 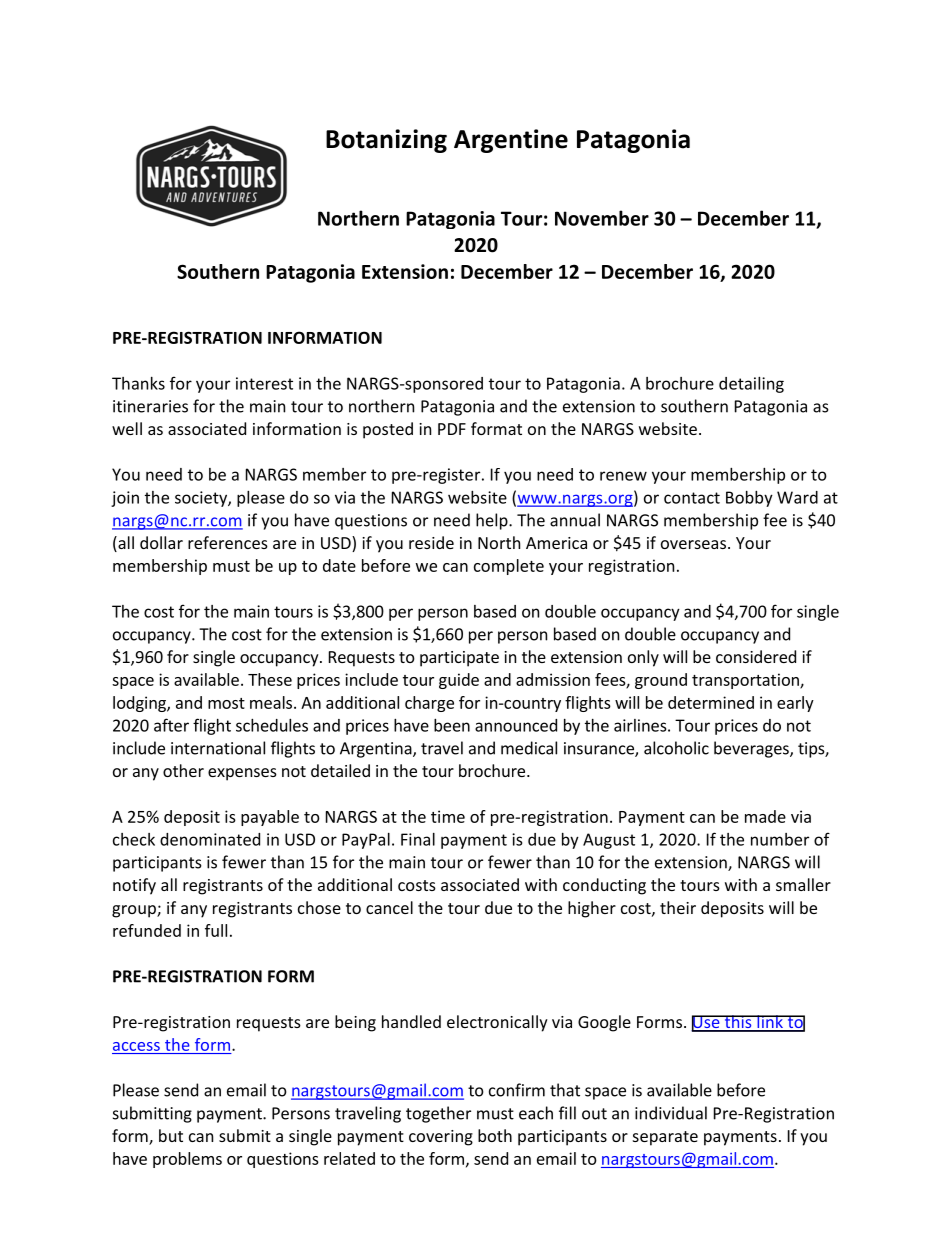 What do you see at coordinates (602, 218) in the document?
I see `November` at bounding box center [602, 218].
